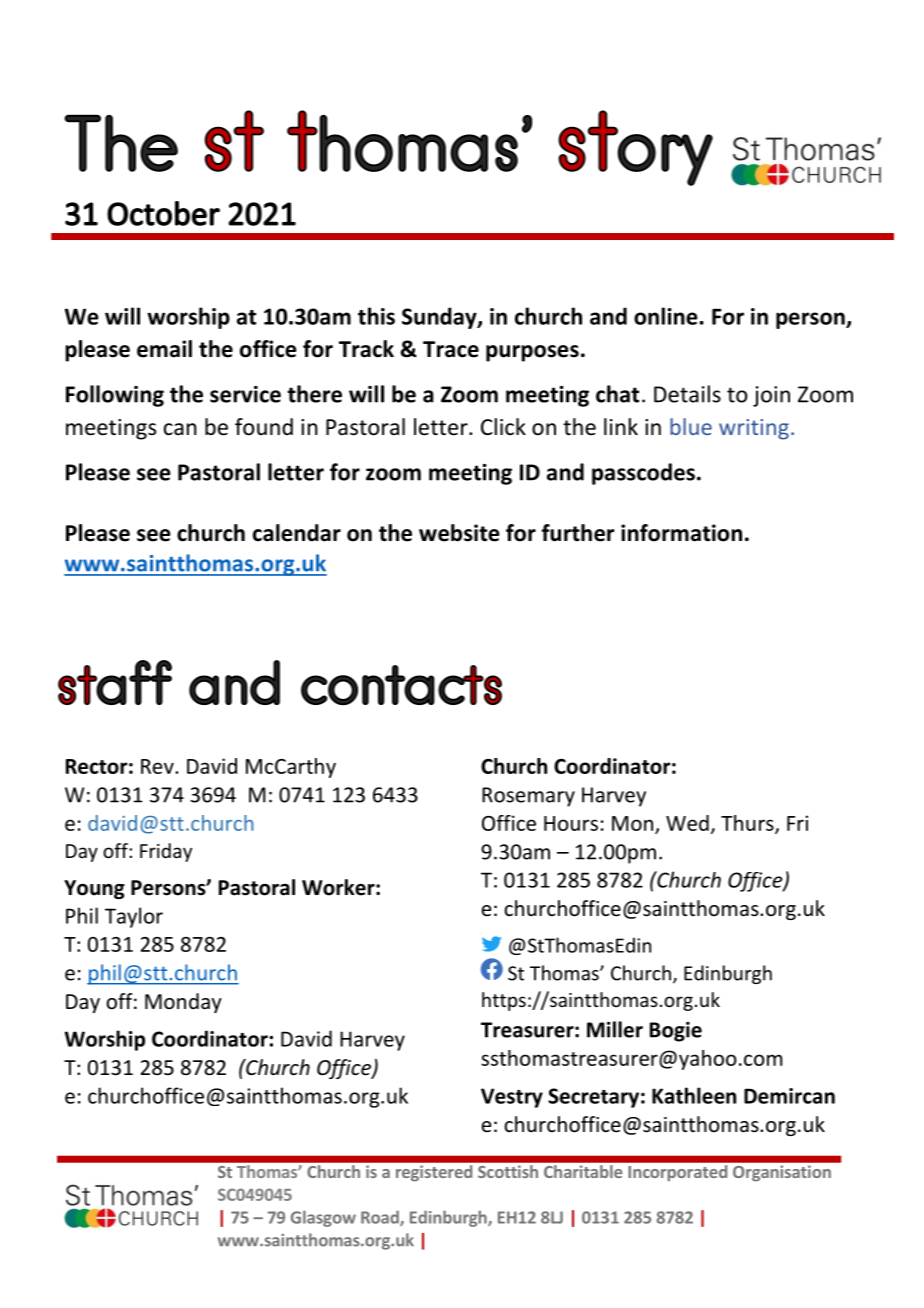 The height and width of the screenshot is (1308, 924). What do you see at coordinates (748, 824) in the screenshot?
I see `Thurs` at bounding box center [748, 824].
